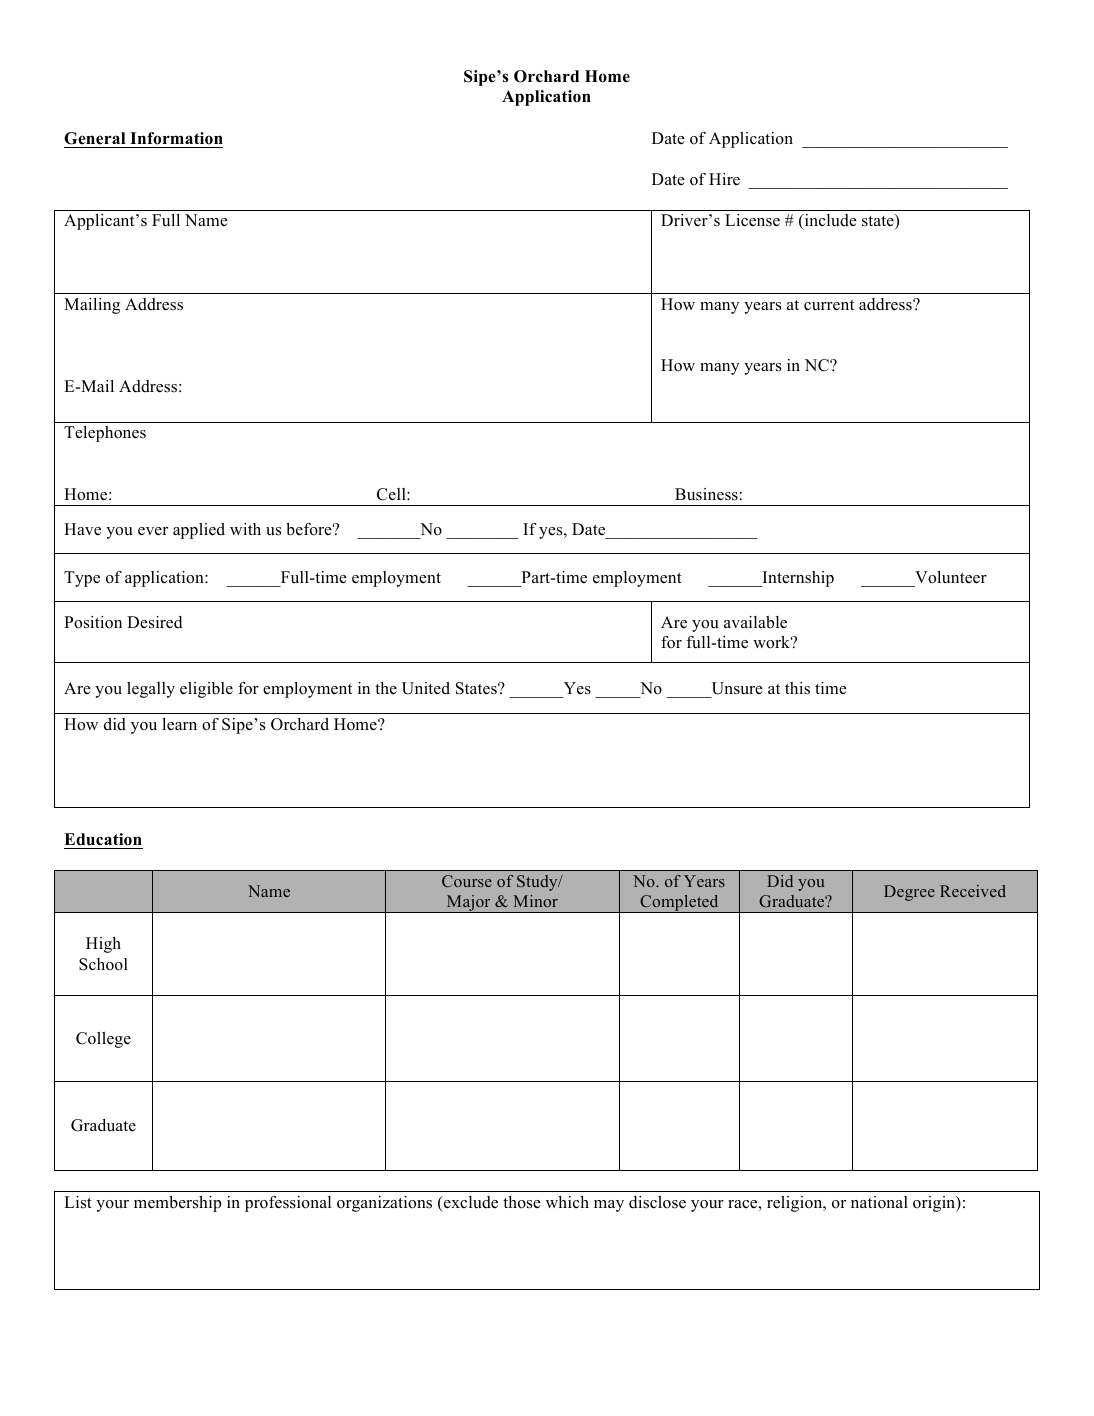 This image has width=1094, height=1416. I want to click on eligible, so click(206, 690).
